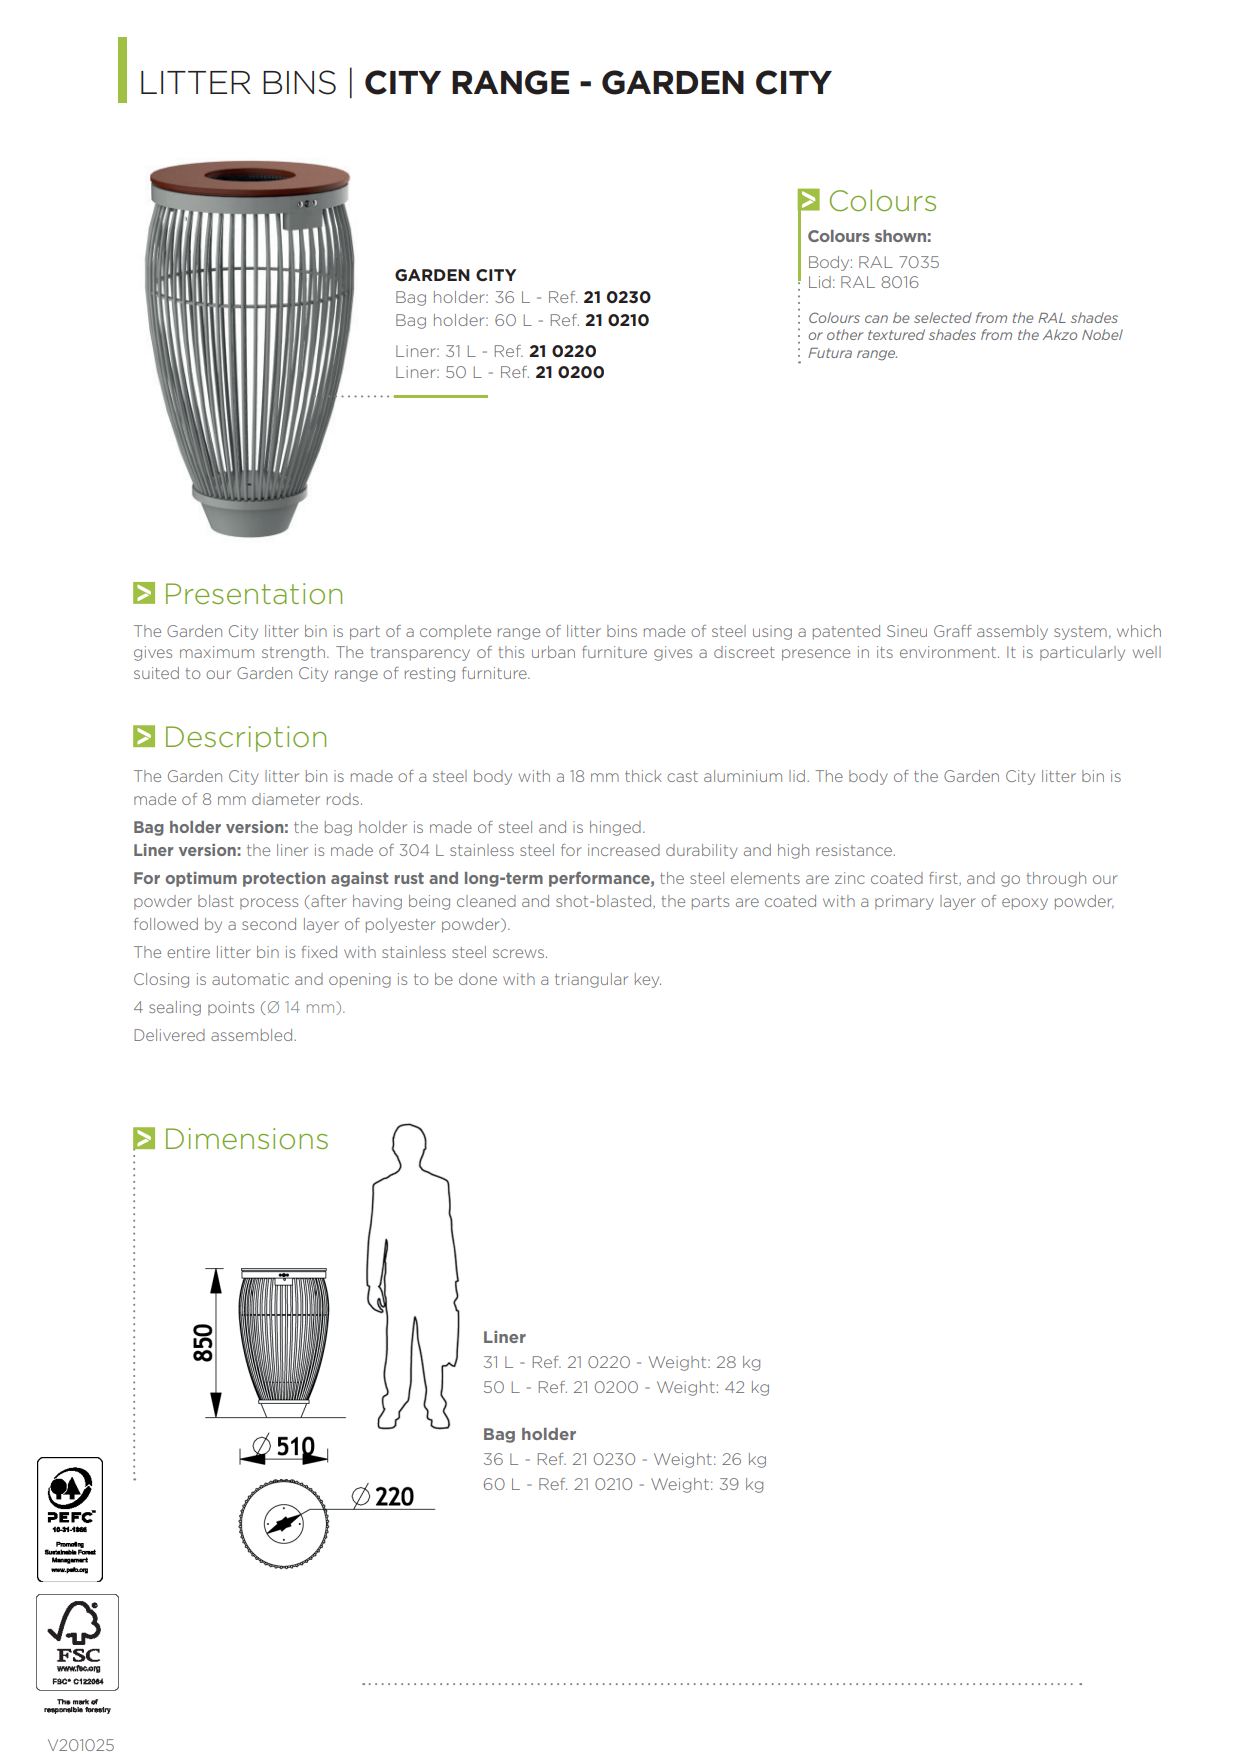 Image resolution: width=1247 pixels, height=1763 pixels. Describe the element at coordinates (624, 850) in the image. I see `increased` at that location.
